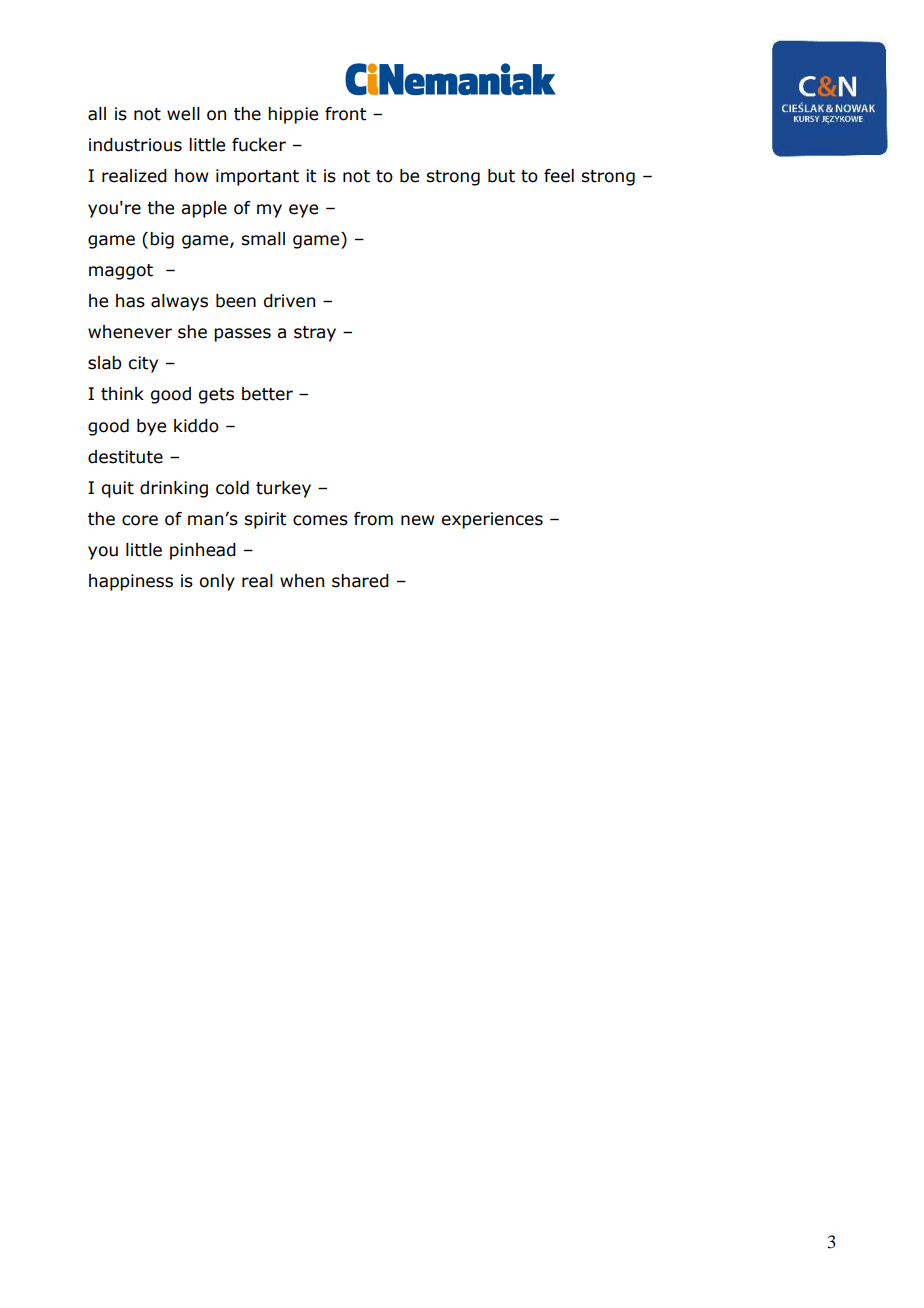 The width and height of the screenshot is (924, 1308). What do you see at coordinates (143, 364) in the screenshot?
I see `city` at bounding box center [143, 364].
